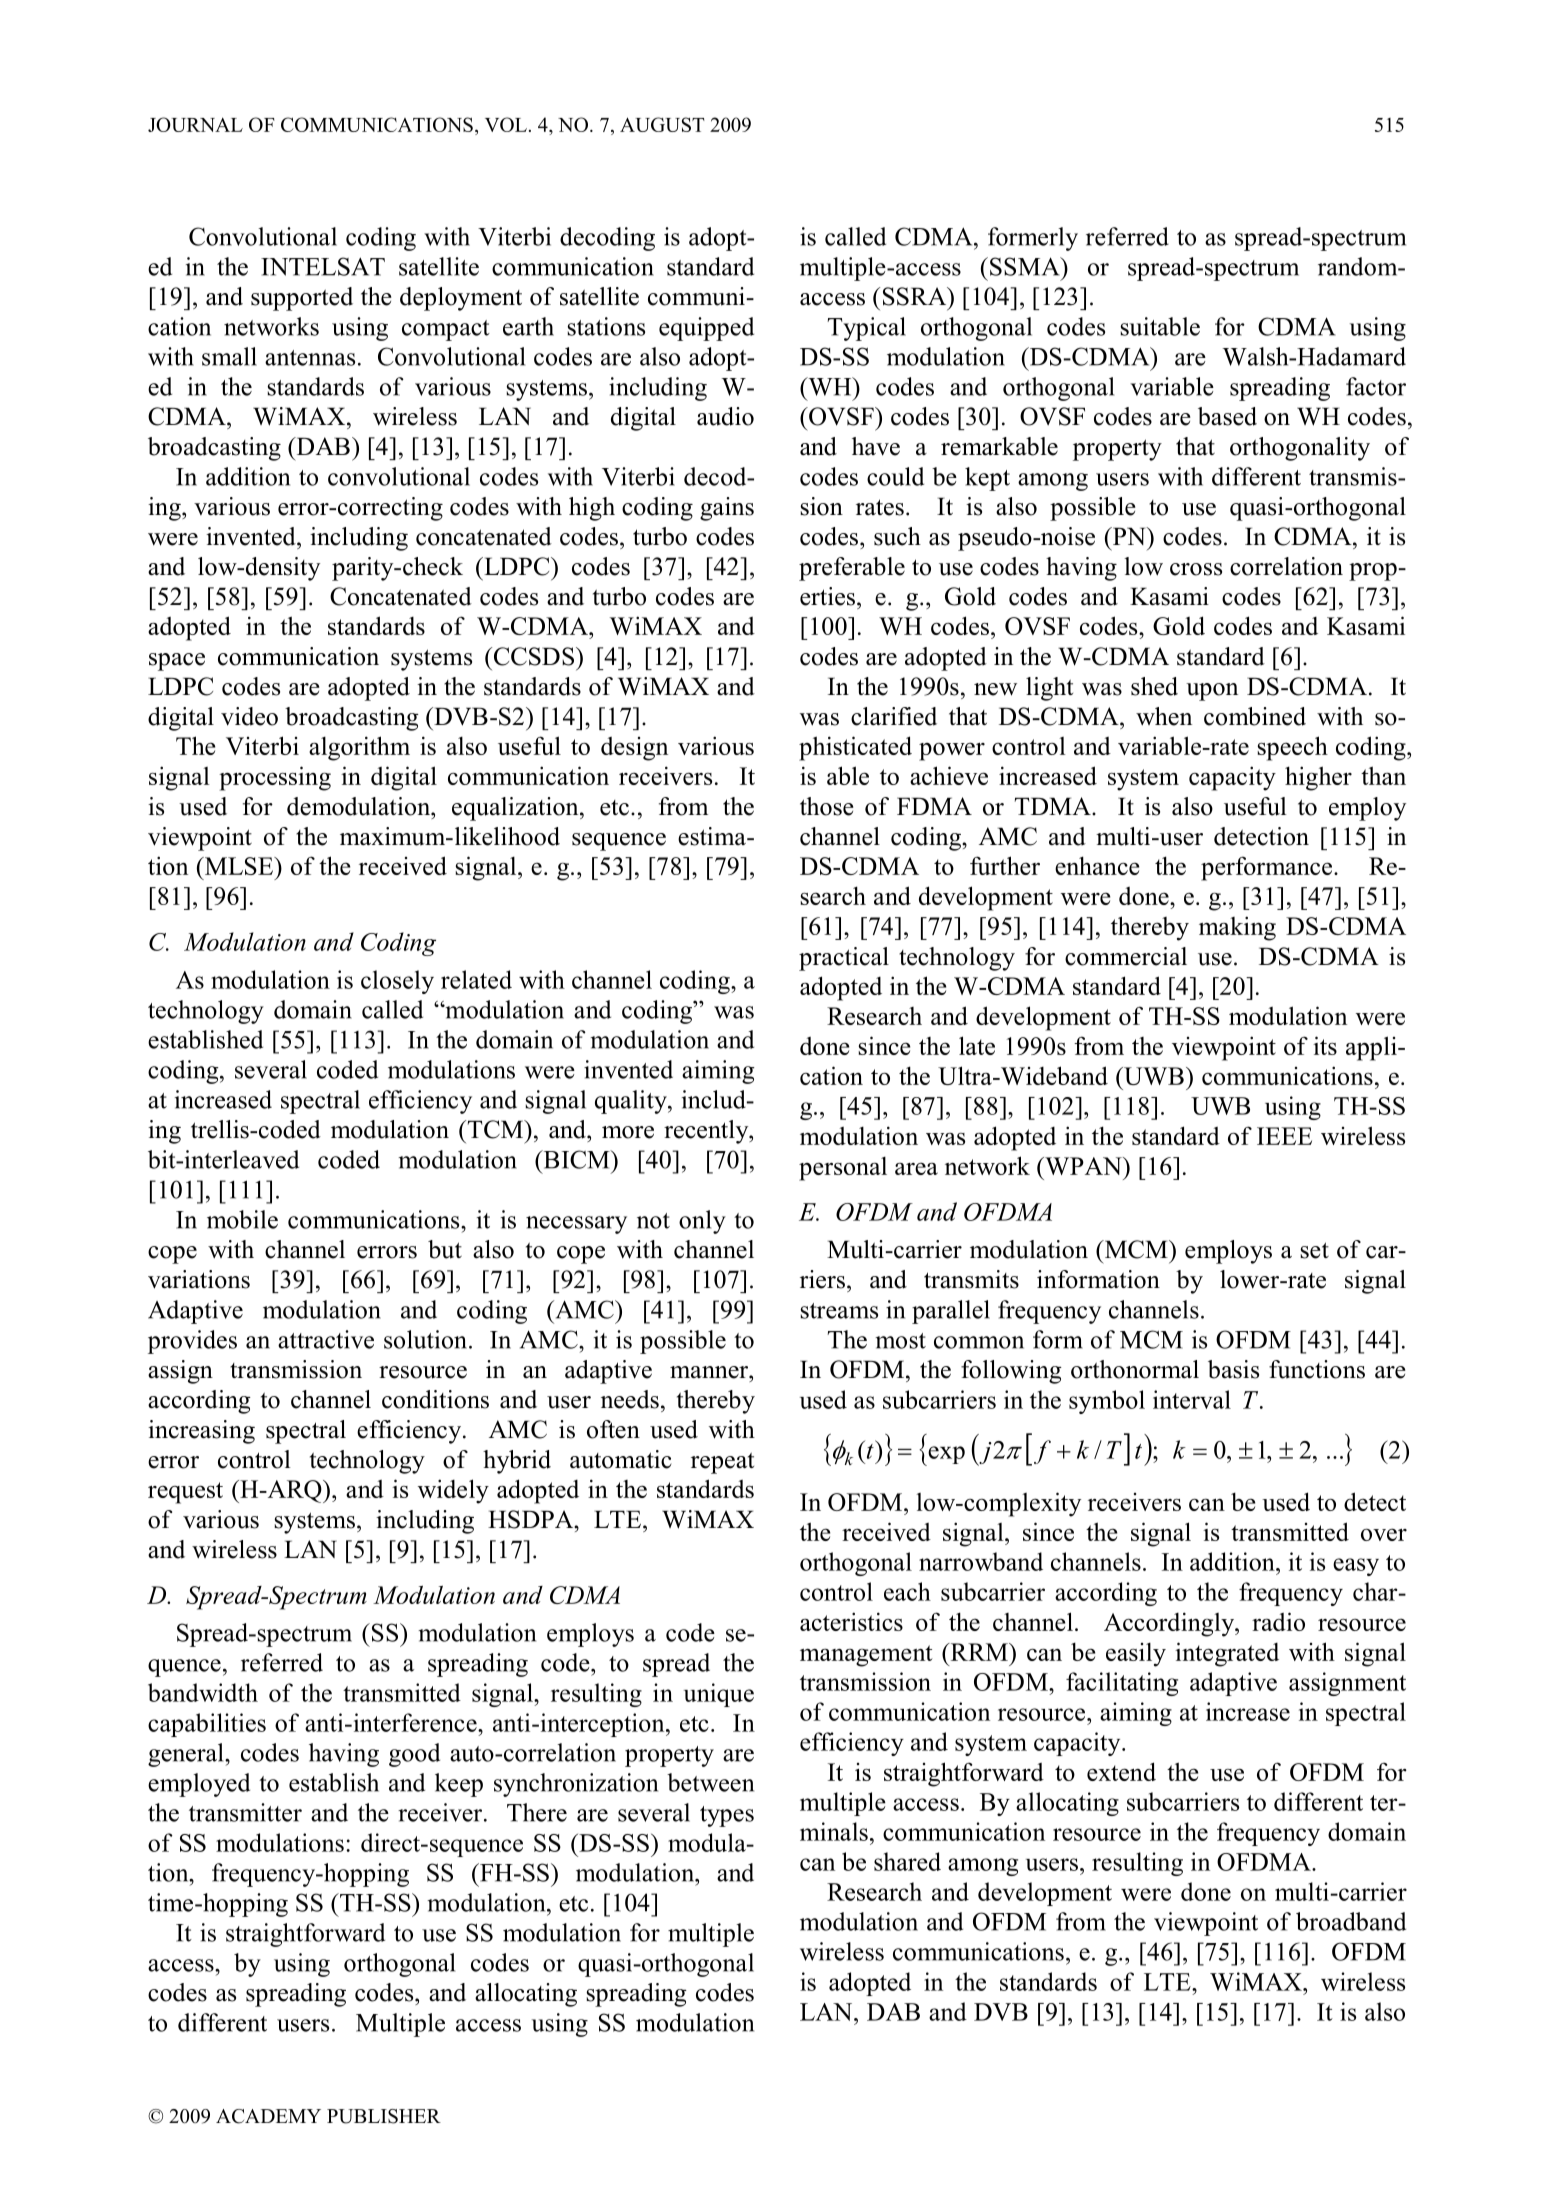 Image resolution: width=1553 pixels, height=2197 pixels. What do you see at coordinates (722, 1463) in the screenshot?
I see `repeat` at bounding box center [722, 1463].
